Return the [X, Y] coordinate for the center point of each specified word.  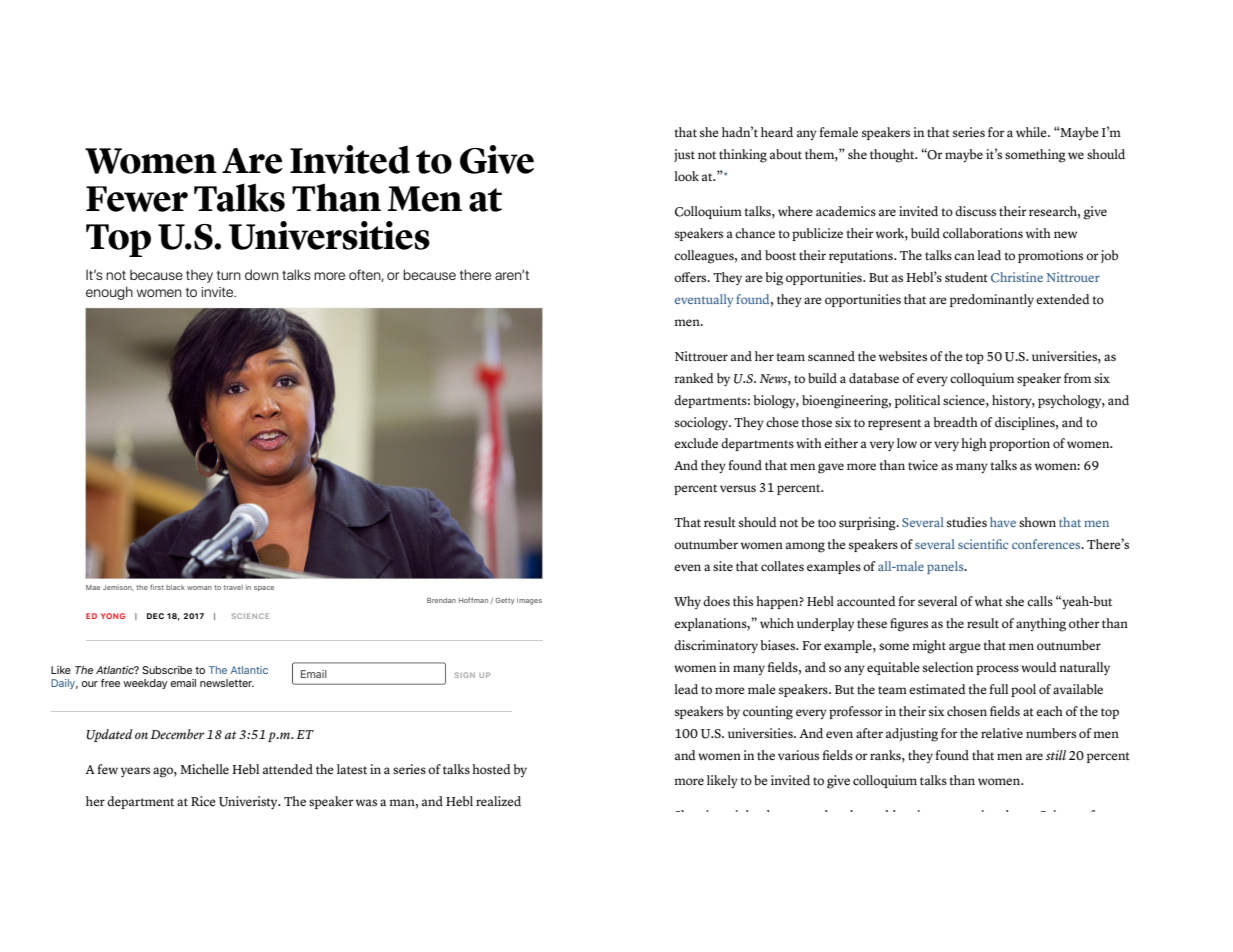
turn [229, 275]
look [686, 176]
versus [738, 488]
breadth [955, 422]
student [966, 277]
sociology [703, 424]
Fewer [137, 199]
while [1032, 132]
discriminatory [716, 646]
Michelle [204, 769]
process [997, 670]
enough [109, 293]
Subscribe [167, 670]
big [774, 279]
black [175, 587]
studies [967, 522]
